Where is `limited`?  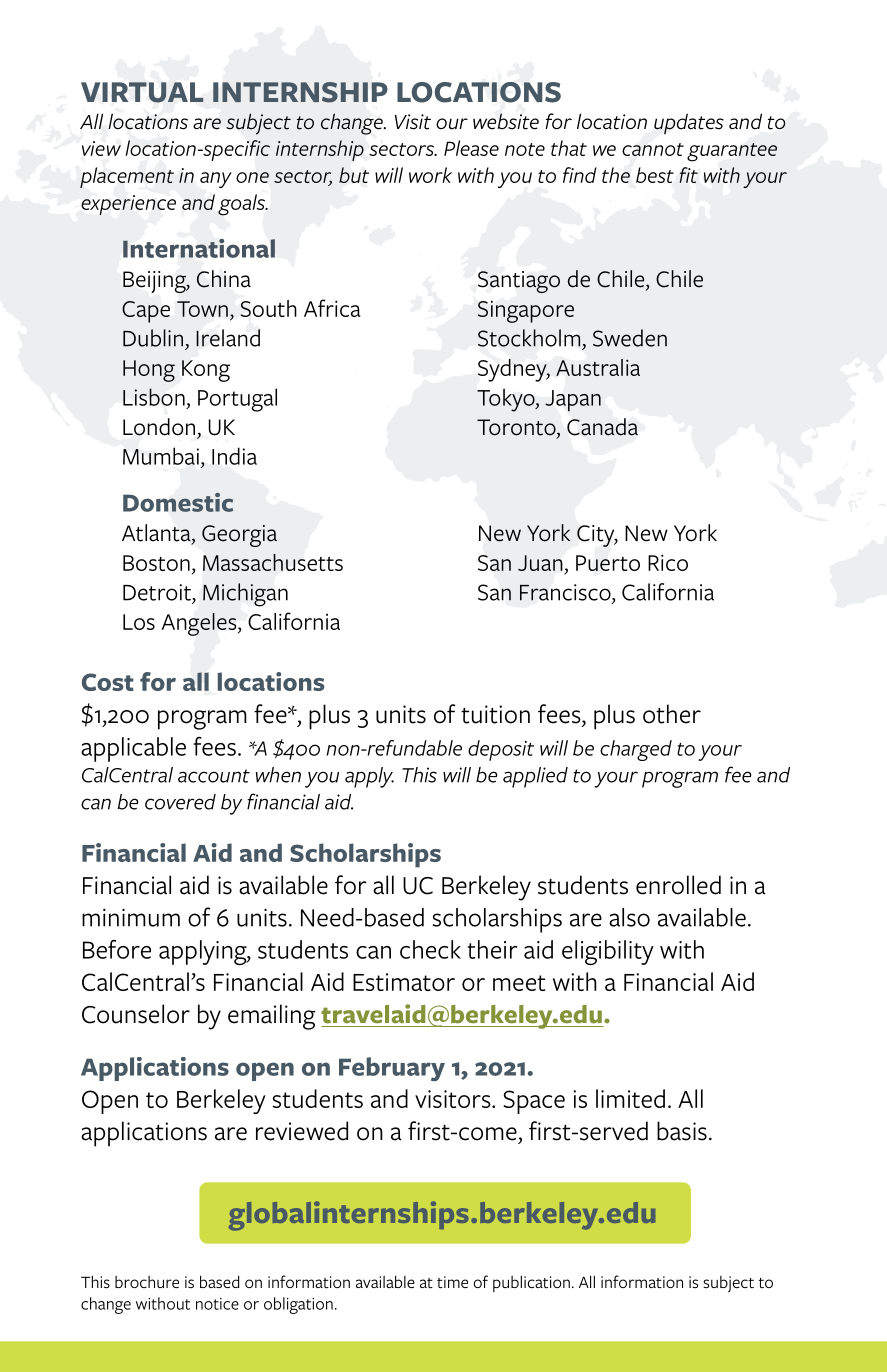 limited is located at coordinates (630, 1098).
